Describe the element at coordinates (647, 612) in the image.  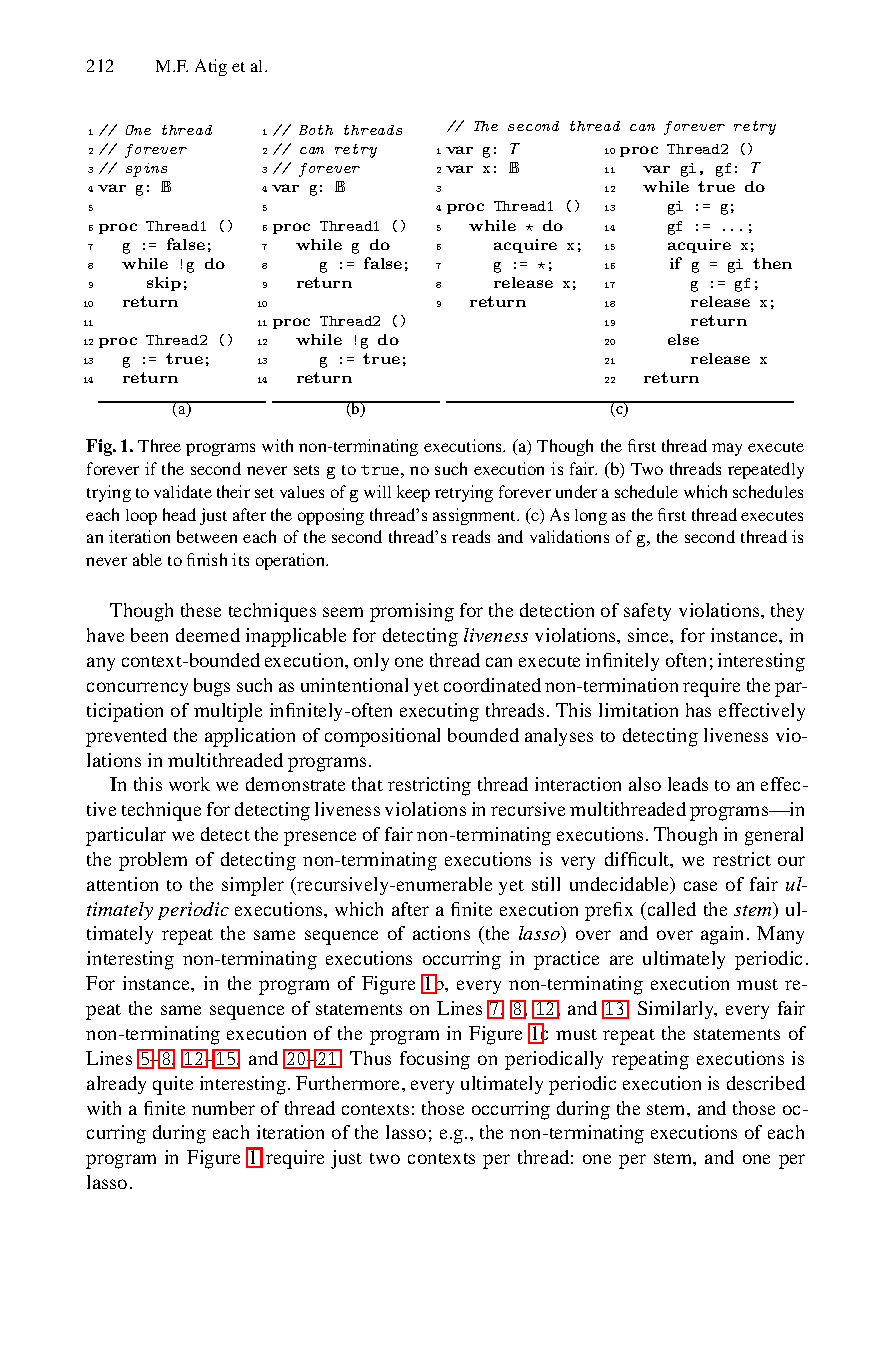
I see `safety` at that location.
